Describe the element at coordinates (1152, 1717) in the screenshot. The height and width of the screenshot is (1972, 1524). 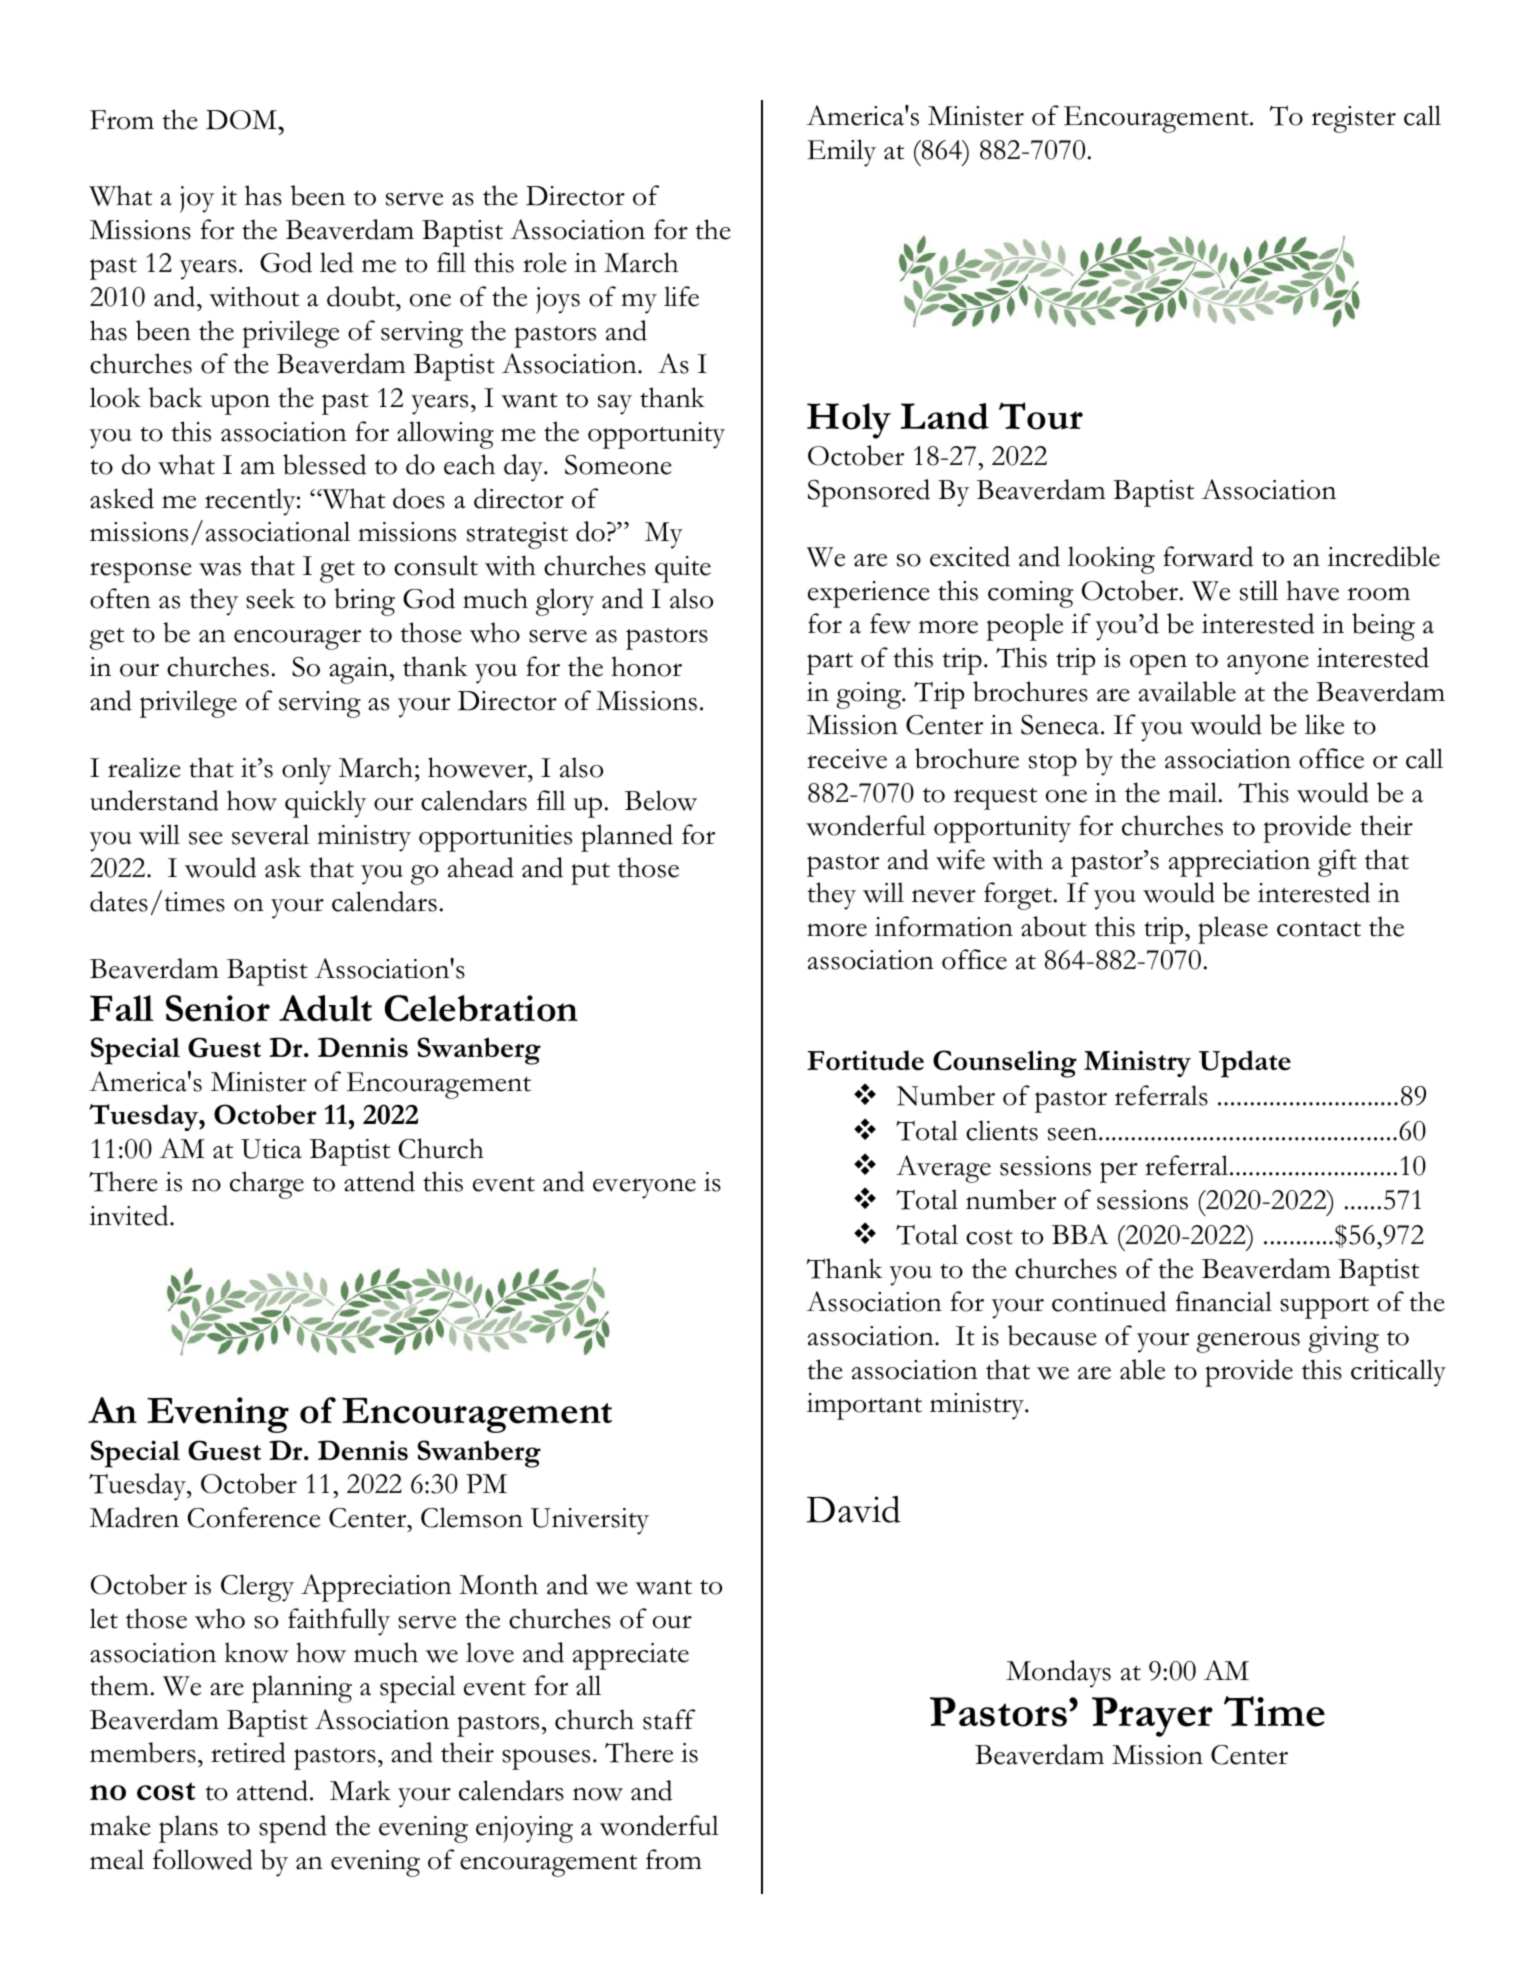
I see `Prayer` at that location.
